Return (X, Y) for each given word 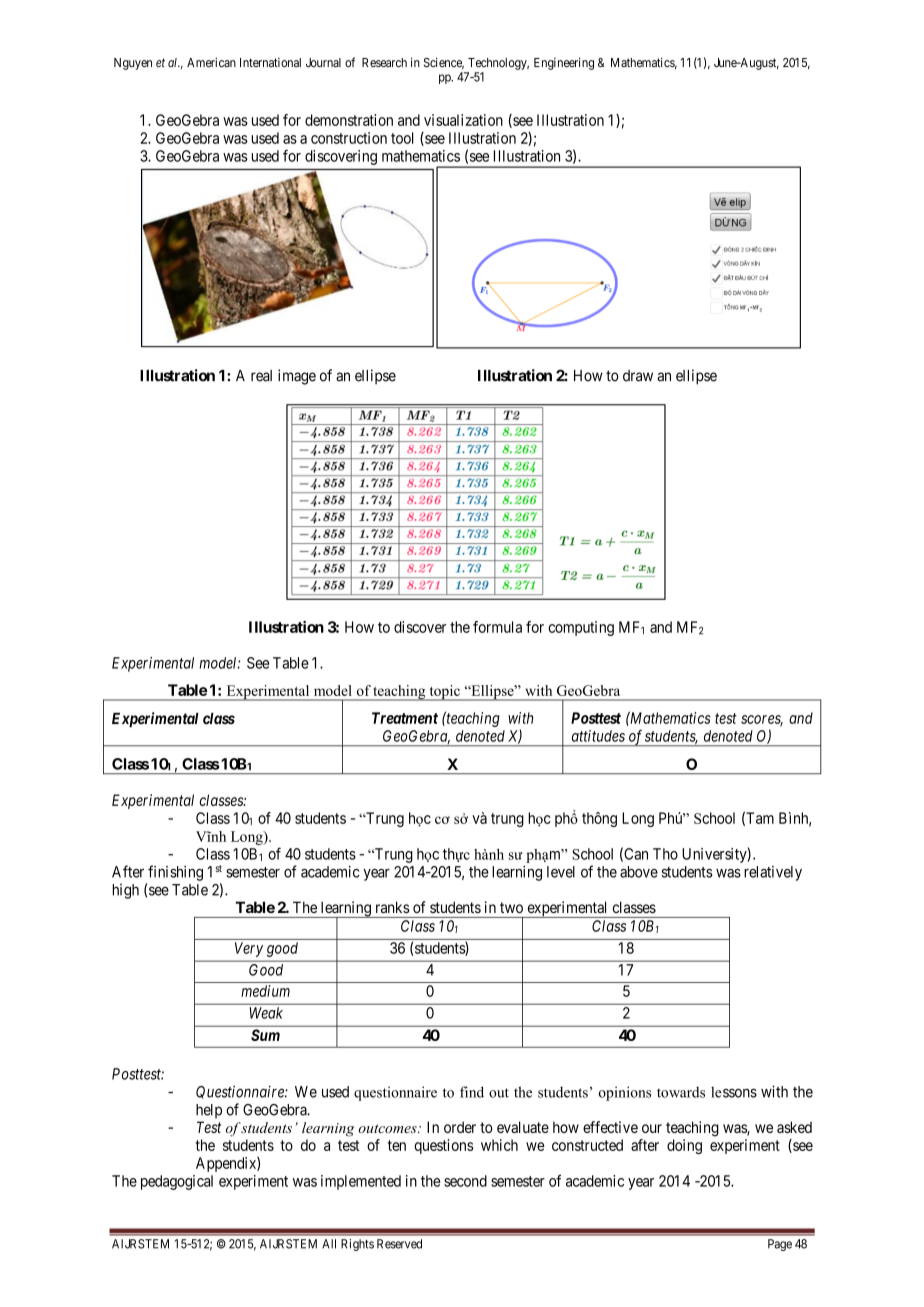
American (211, 62)
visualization (463, 120)
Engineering (564, 63)
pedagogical (177, 1182)
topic (444, 693)
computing (581, 628)
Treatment (405, 718)
